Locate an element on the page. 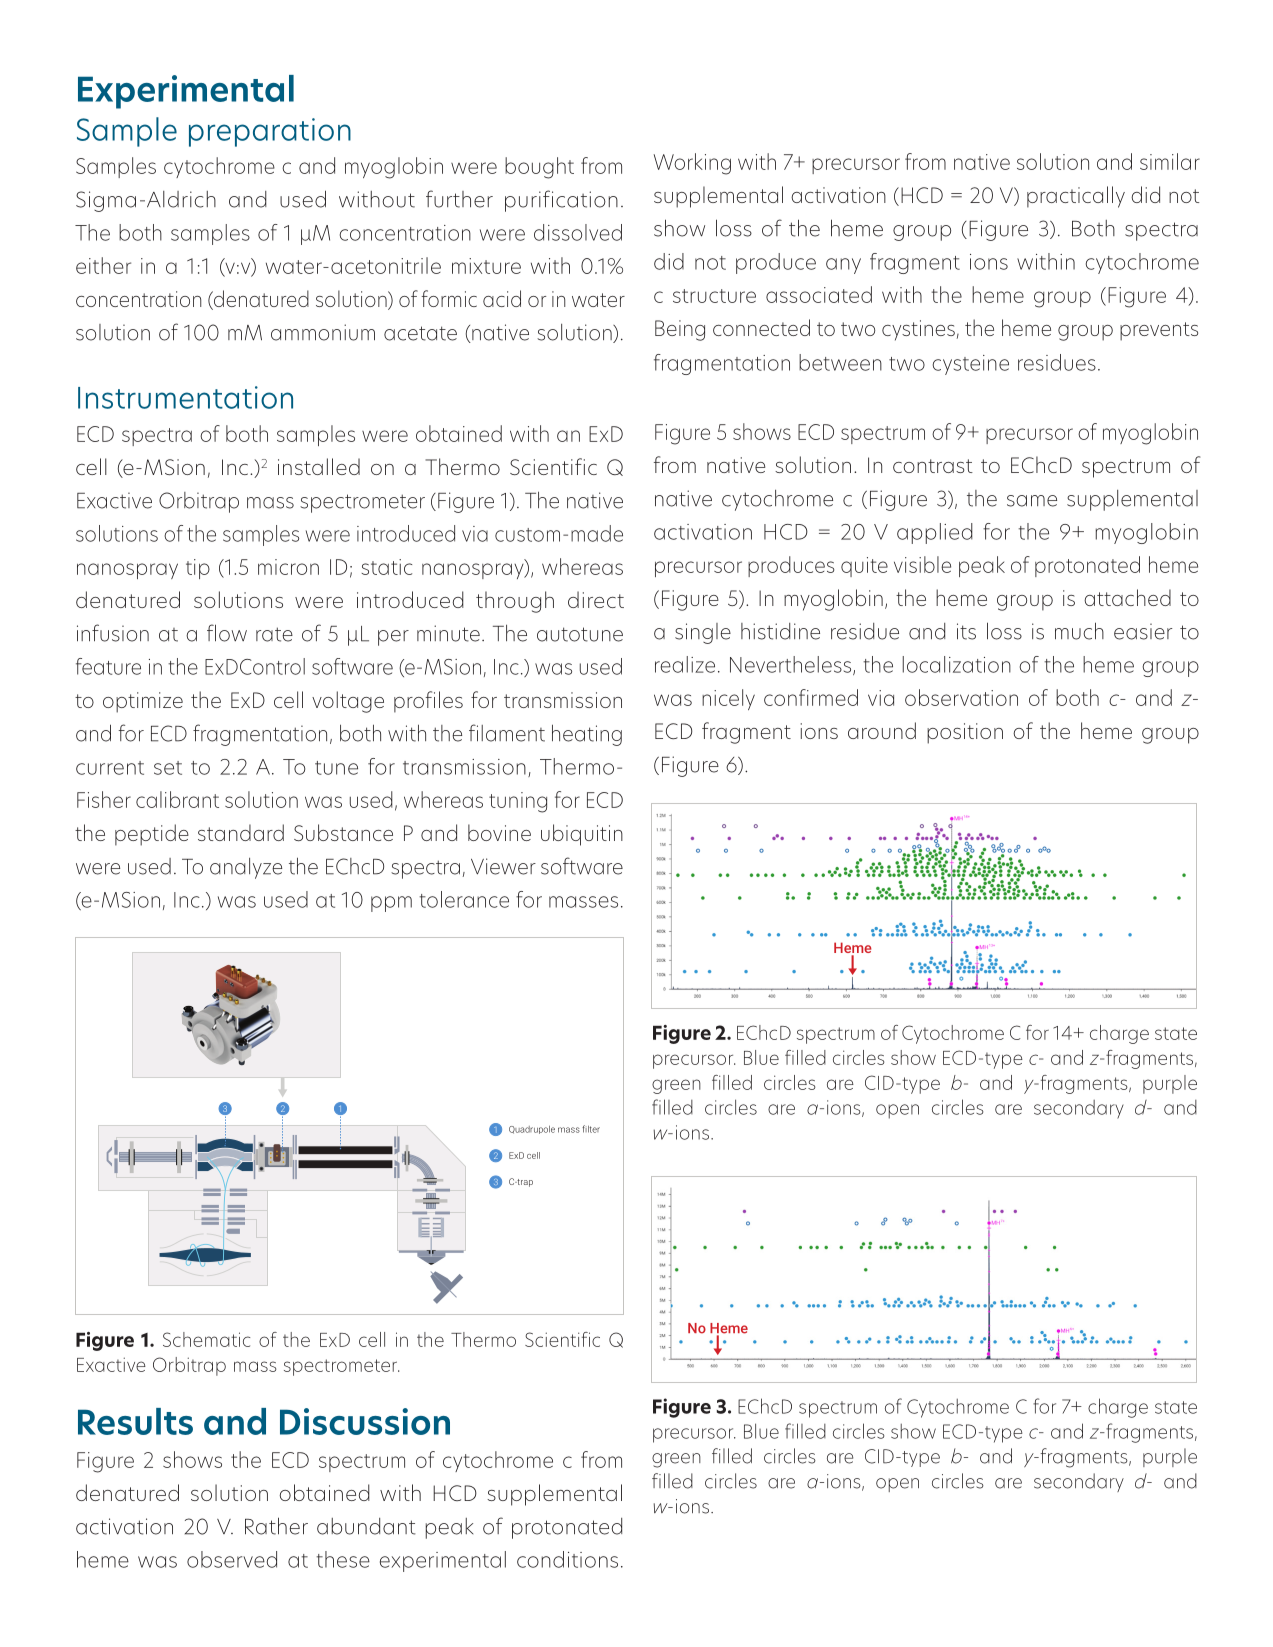 The width and height of the page is (1273, 1647). standard is located at coordinates (241, 832).
